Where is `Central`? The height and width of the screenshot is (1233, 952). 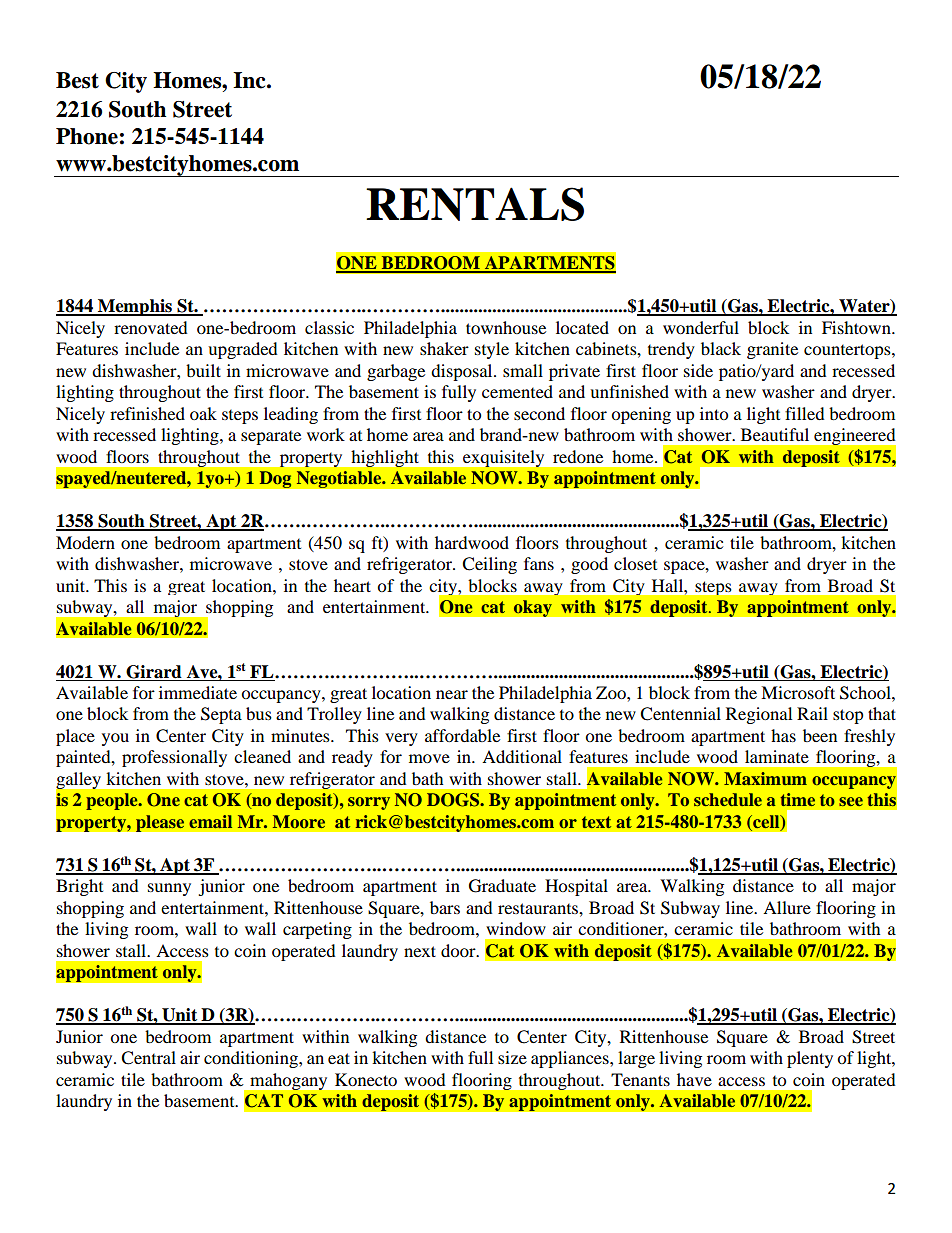
Central is located at coordinates (148, 1058).
